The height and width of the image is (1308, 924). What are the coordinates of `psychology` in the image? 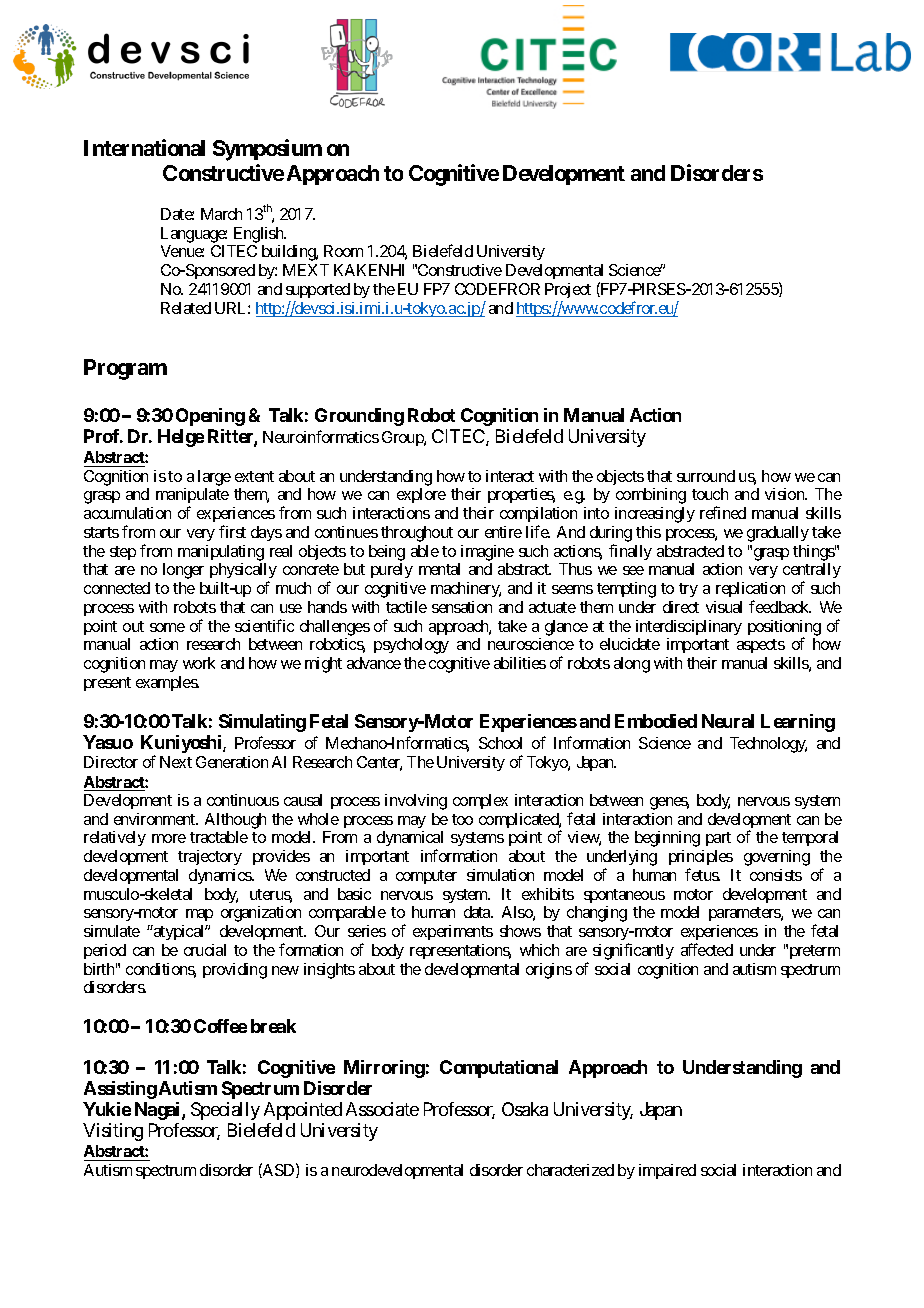 It's located at (411, 646).
